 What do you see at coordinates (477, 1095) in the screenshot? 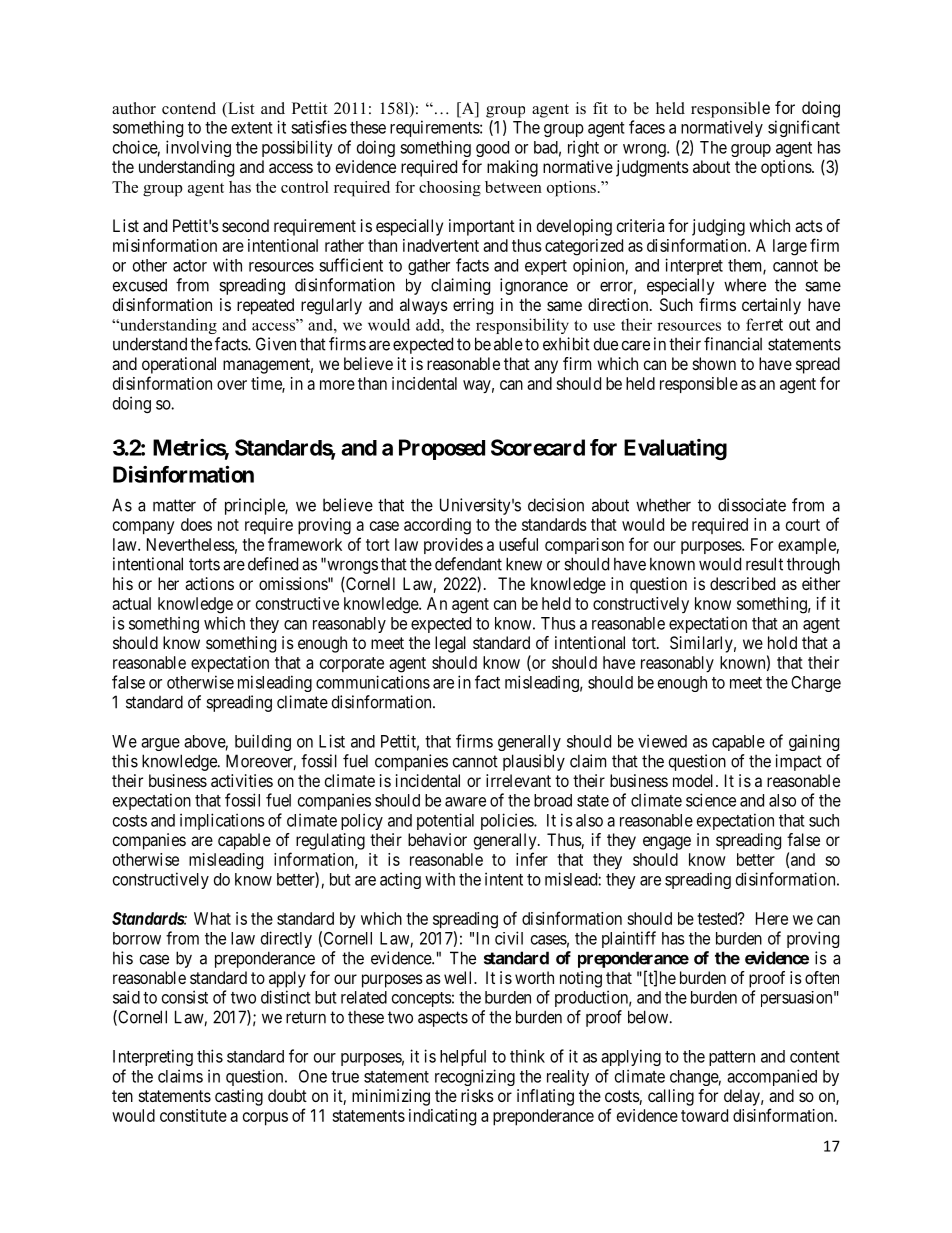
I see `risks` at bounding box center [477, 1095].
